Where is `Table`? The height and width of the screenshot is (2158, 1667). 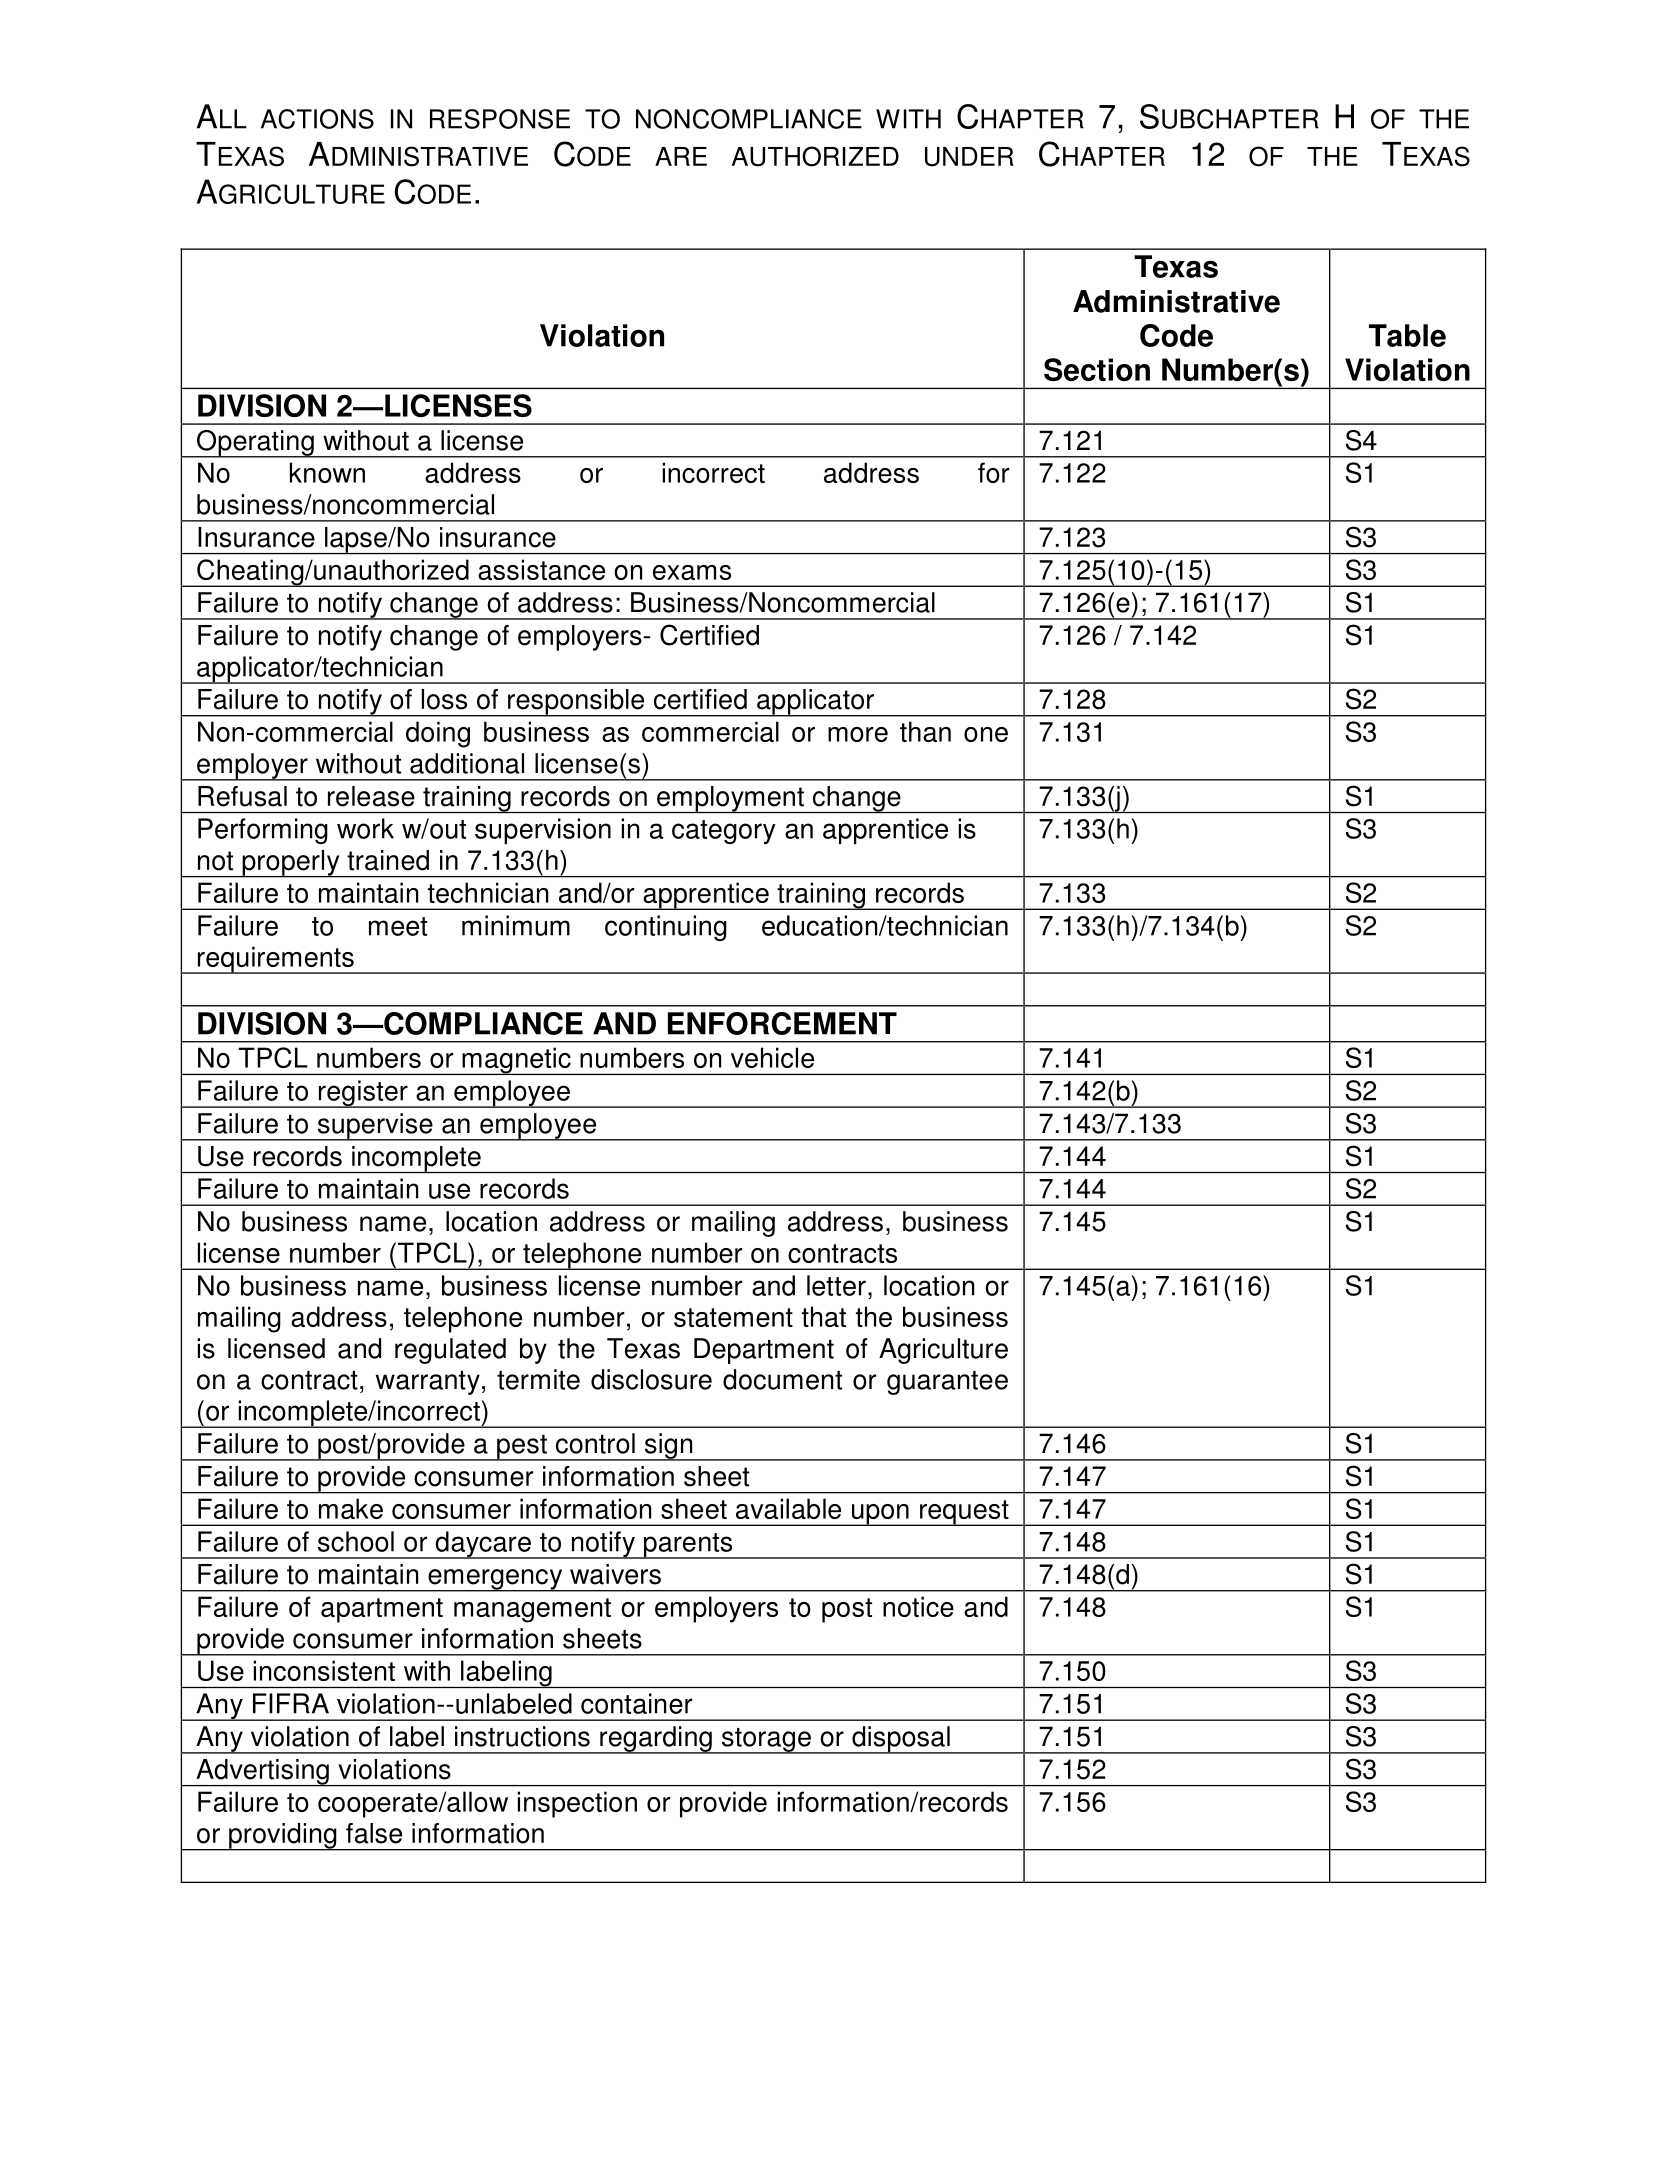 Table is located at coordinates (1407, 335).
